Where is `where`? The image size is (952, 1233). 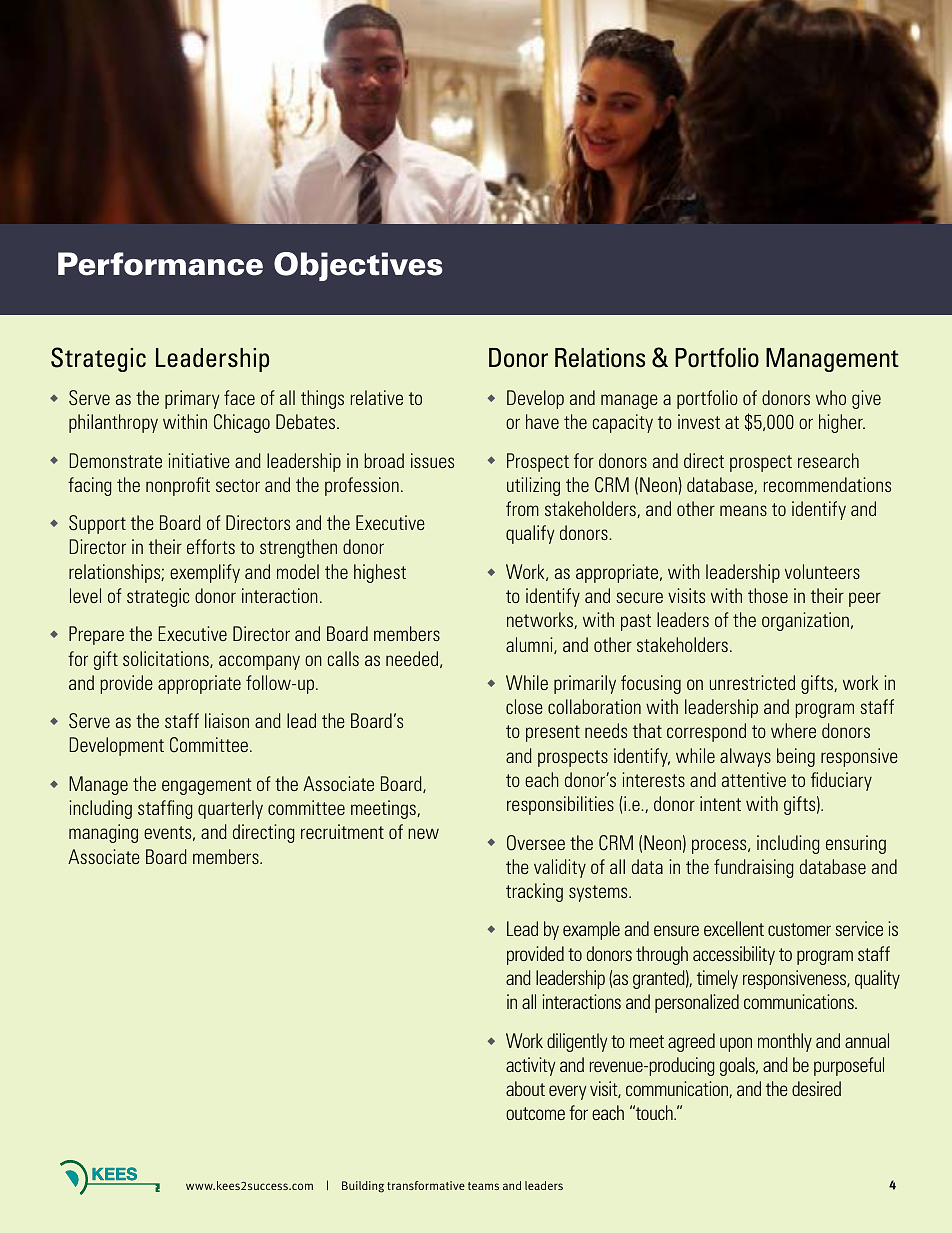
where is located at coordinates (793, 730).
